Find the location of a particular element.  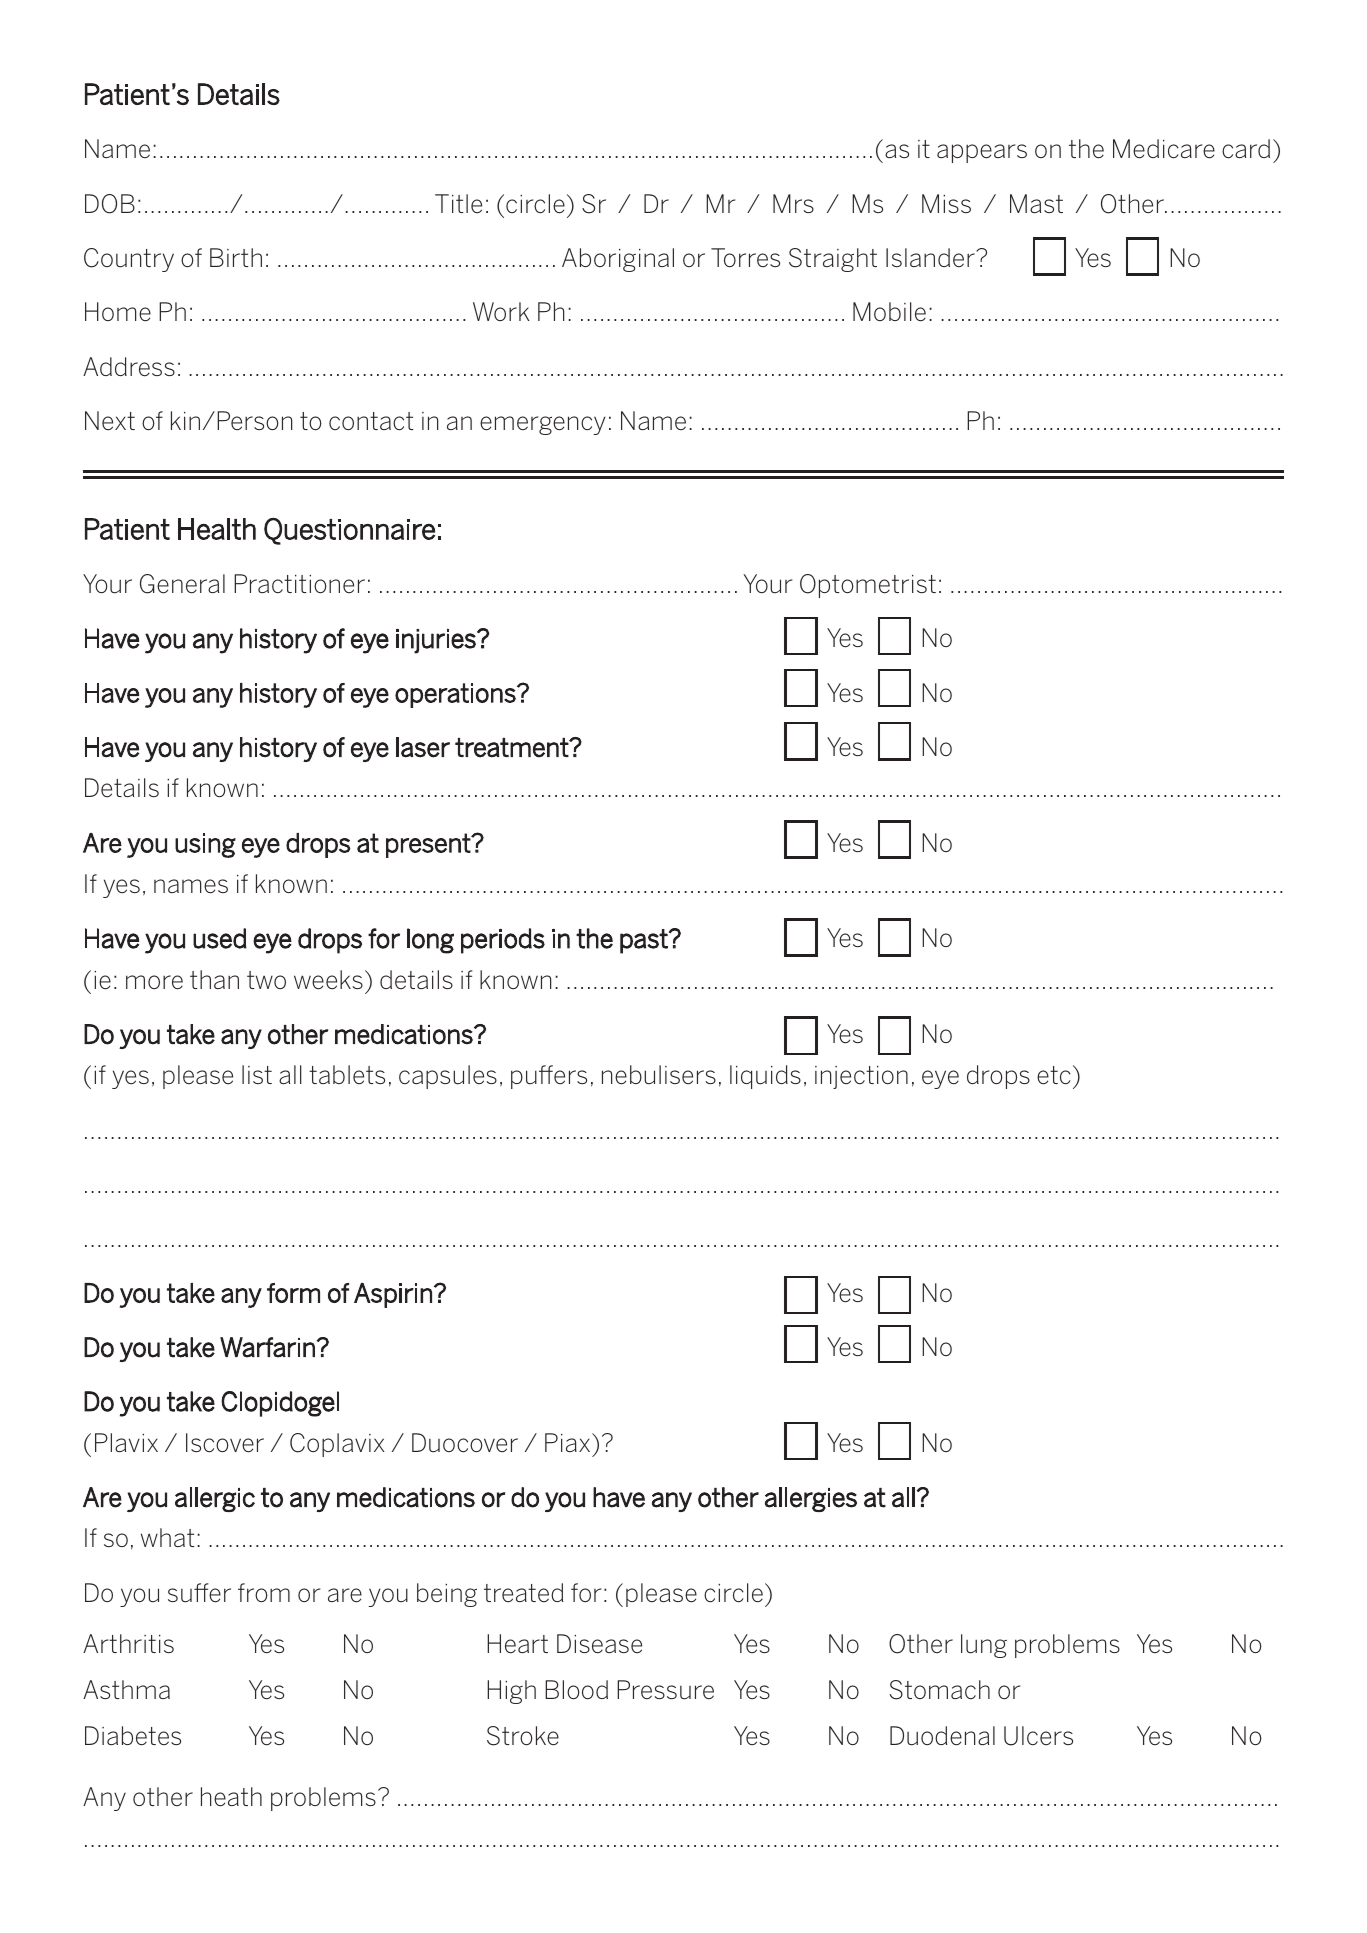

heath is located at coordinates (231, 1797).
